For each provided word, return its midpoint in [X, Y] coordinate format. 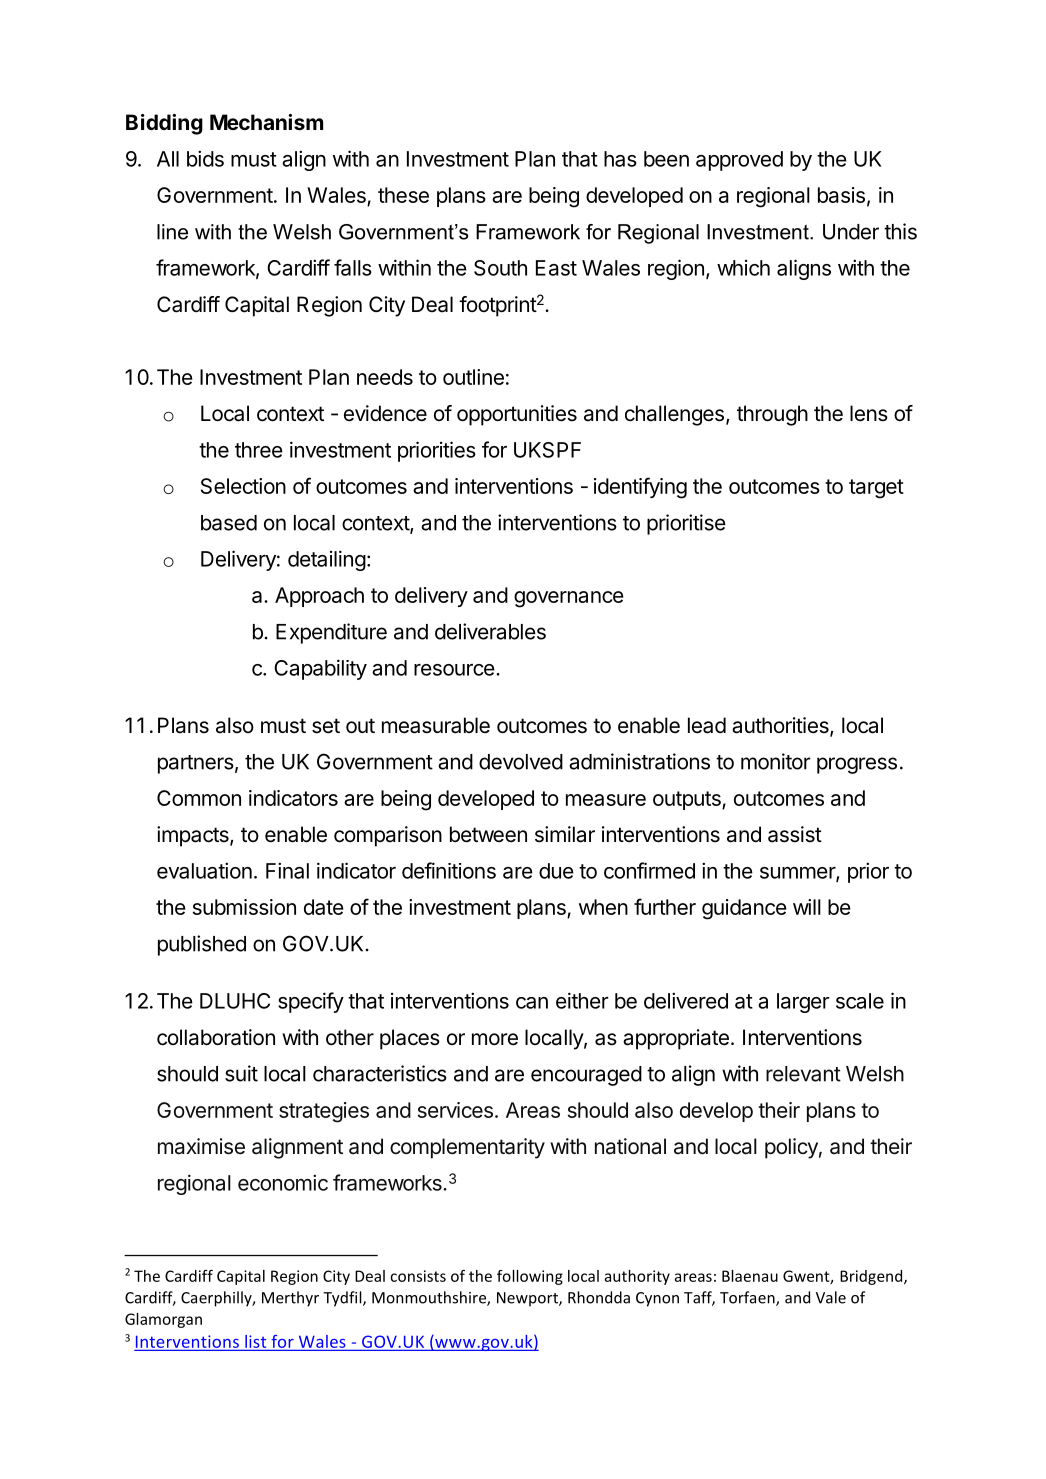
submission [244, 907]
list [255, 1341]
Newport [528, 1299]
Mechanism [266, 122]
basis [841, 195]
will [807, 907]
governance [569, 599]
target [876, 489]
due [556, 871]
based [229, 523]
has [620, 159]
